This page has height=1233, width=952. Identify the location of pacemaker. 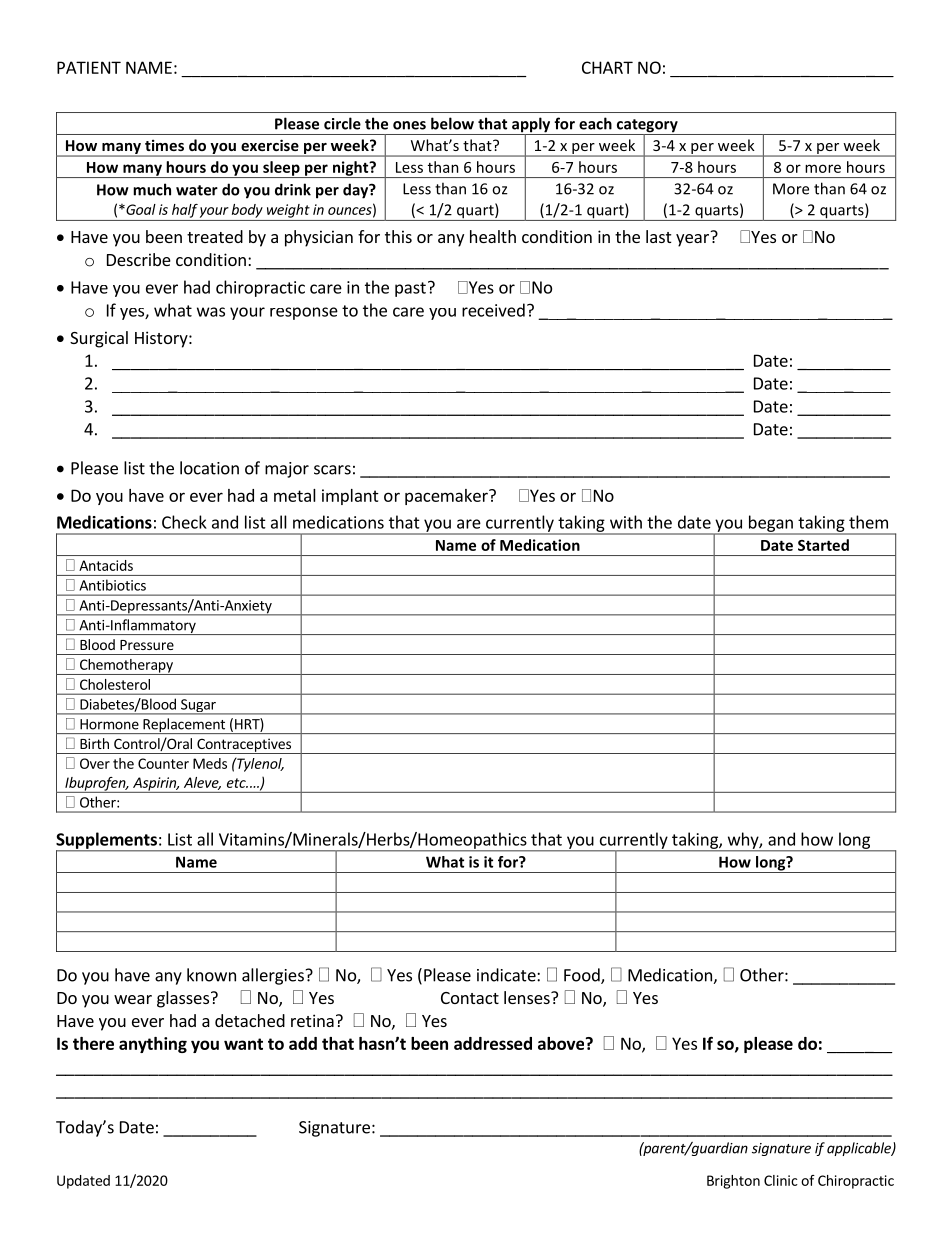
(447, 497).
